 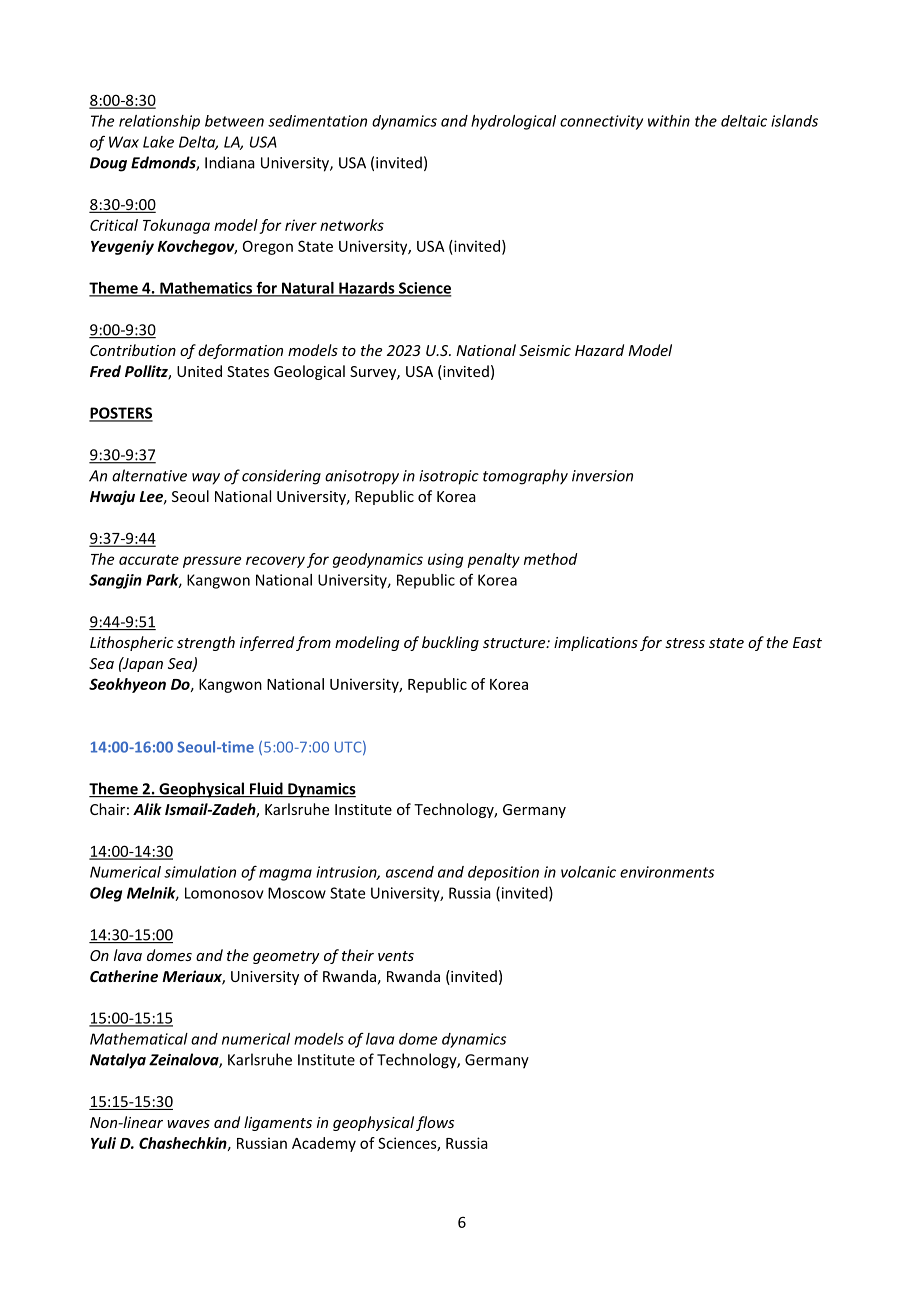 What do you see at coordinates (513, 122) in the page?
I see `hydrological` at bounding box center [513, 122].
